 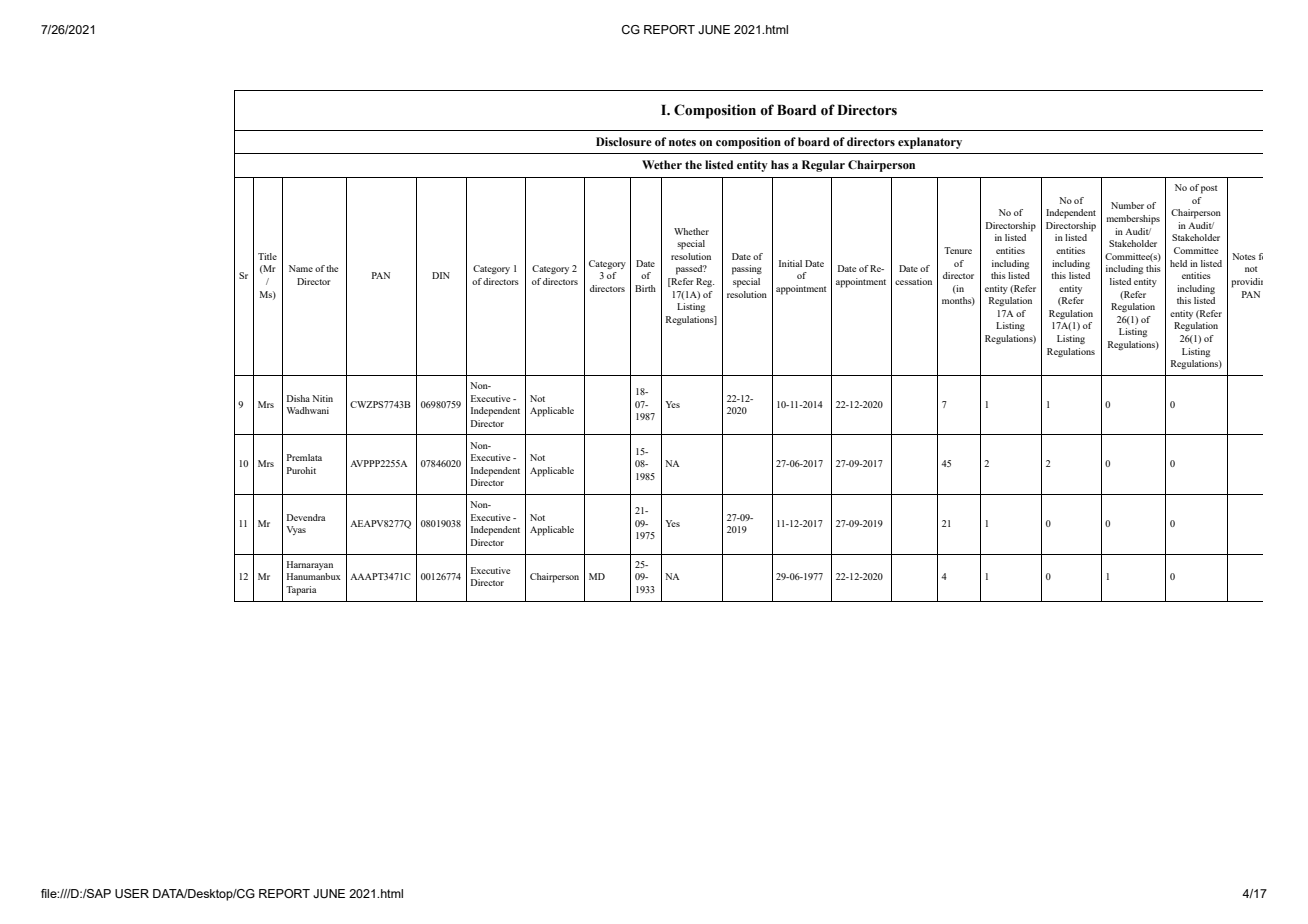 What do you see at coordinates (1178, 263) in the image?
I see `held` at bounding box center [1178, 263].
